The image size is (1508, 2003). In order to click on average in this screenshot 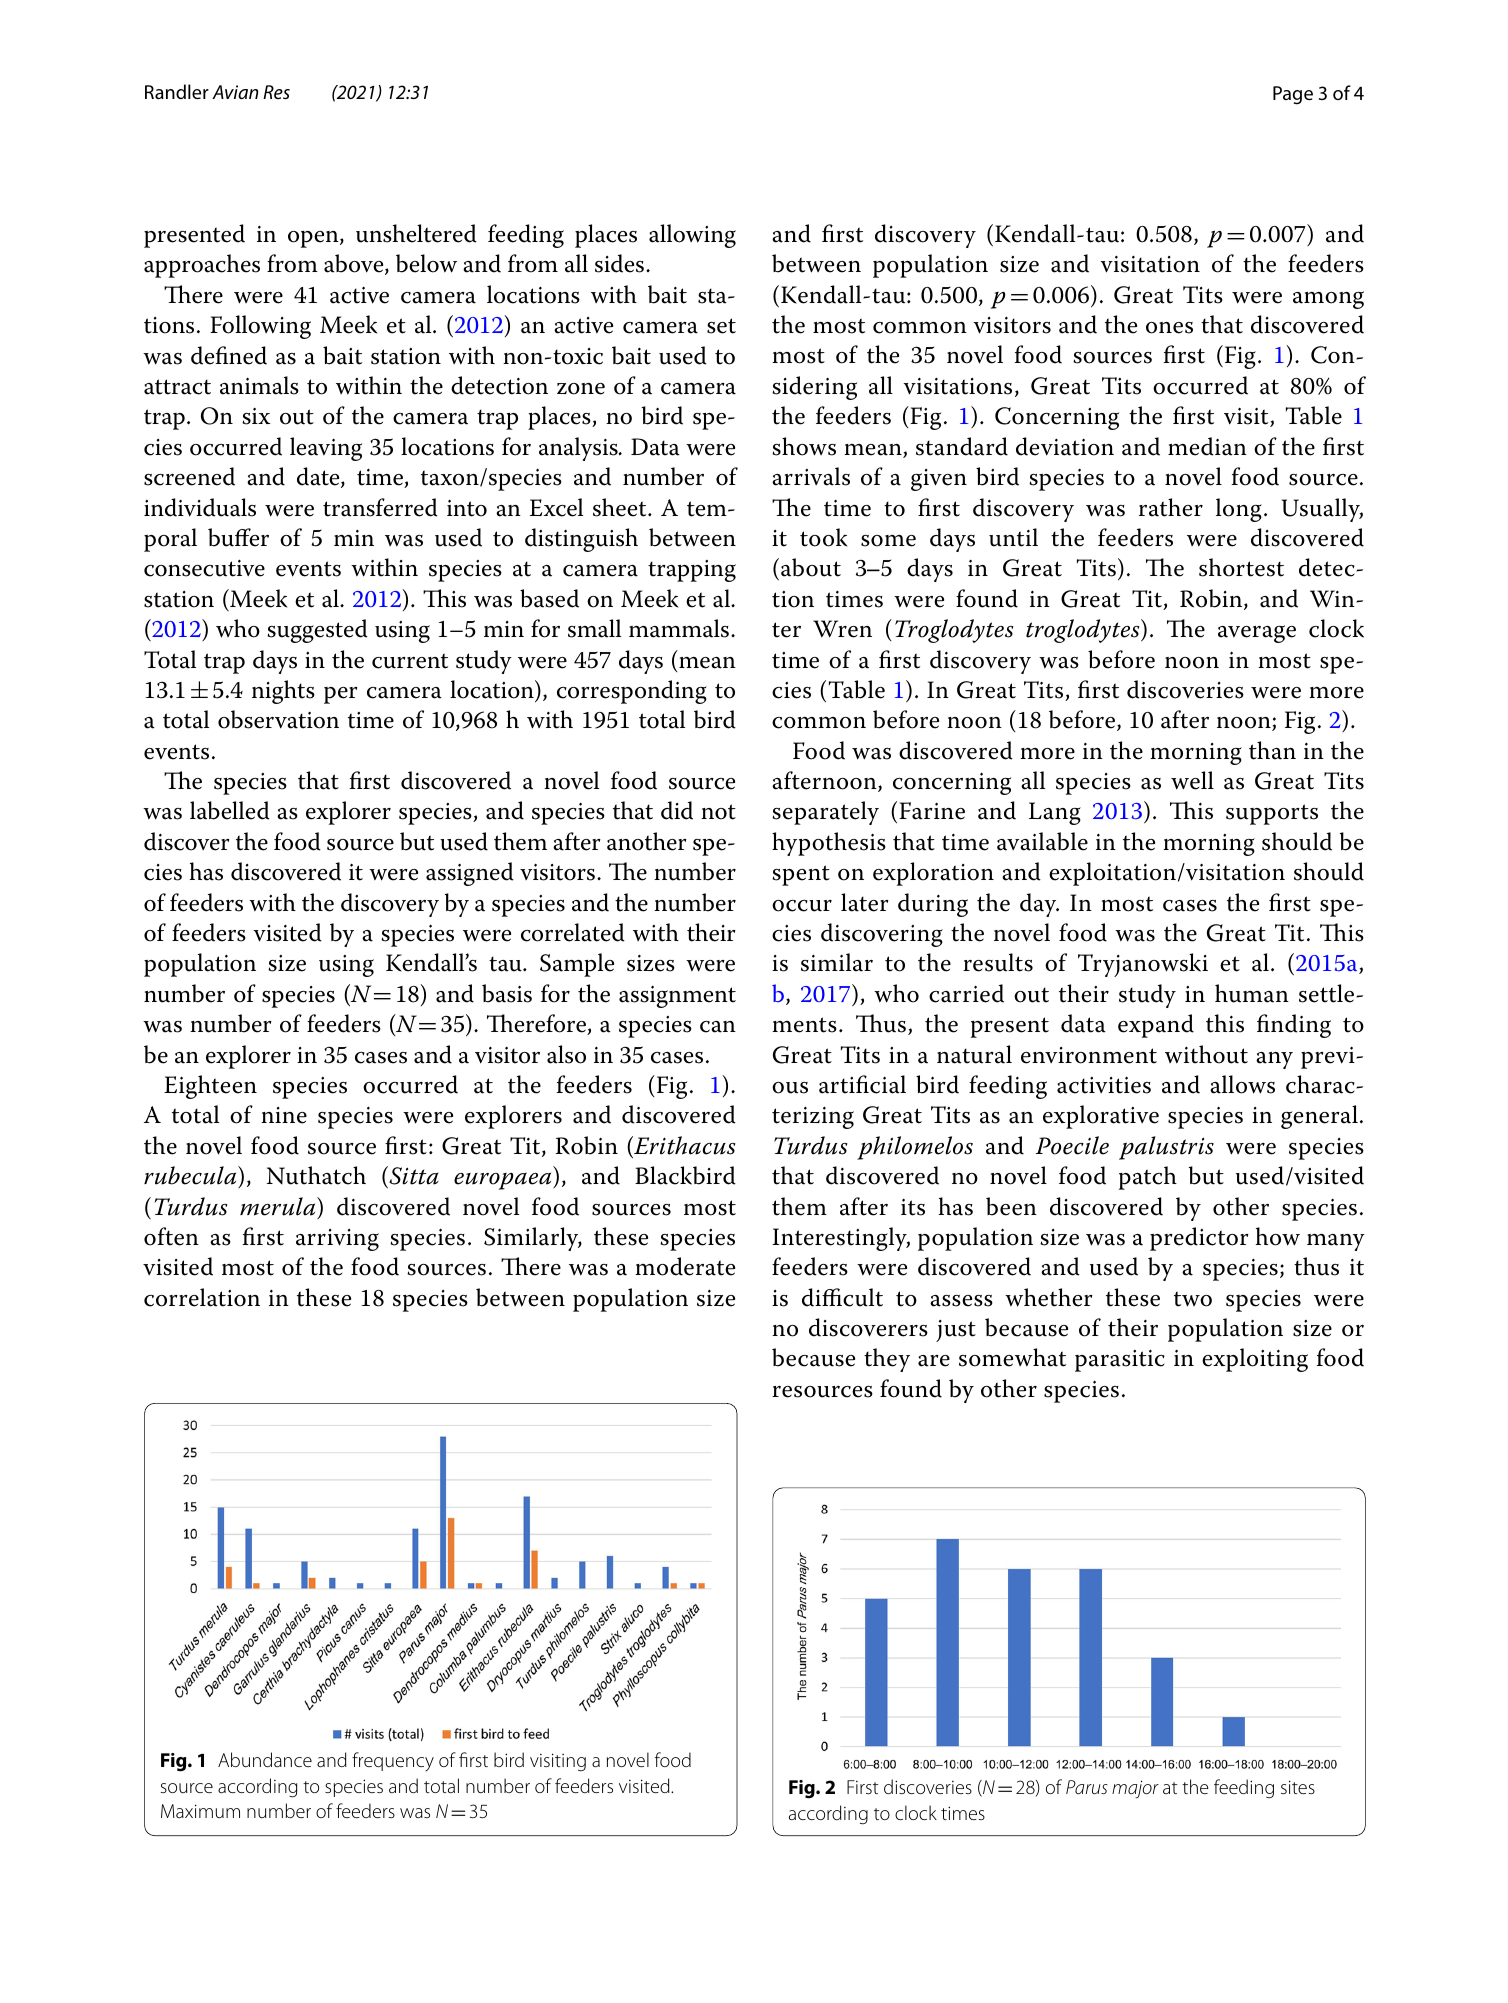, I will do `click(1257, 634)`.
